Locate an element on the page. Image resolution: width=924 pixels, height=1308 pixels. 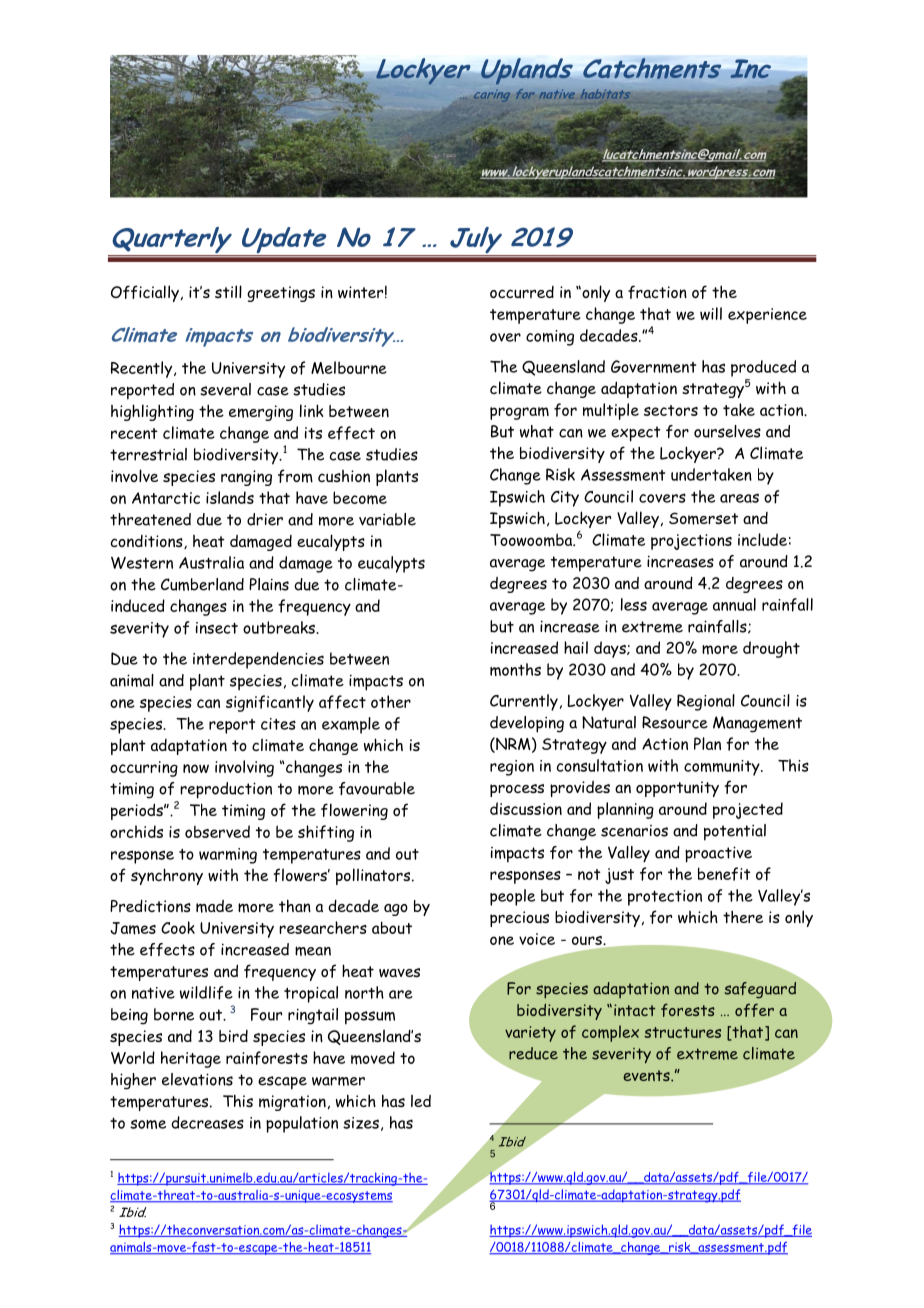
coming is located at coordinates (550, 338).
